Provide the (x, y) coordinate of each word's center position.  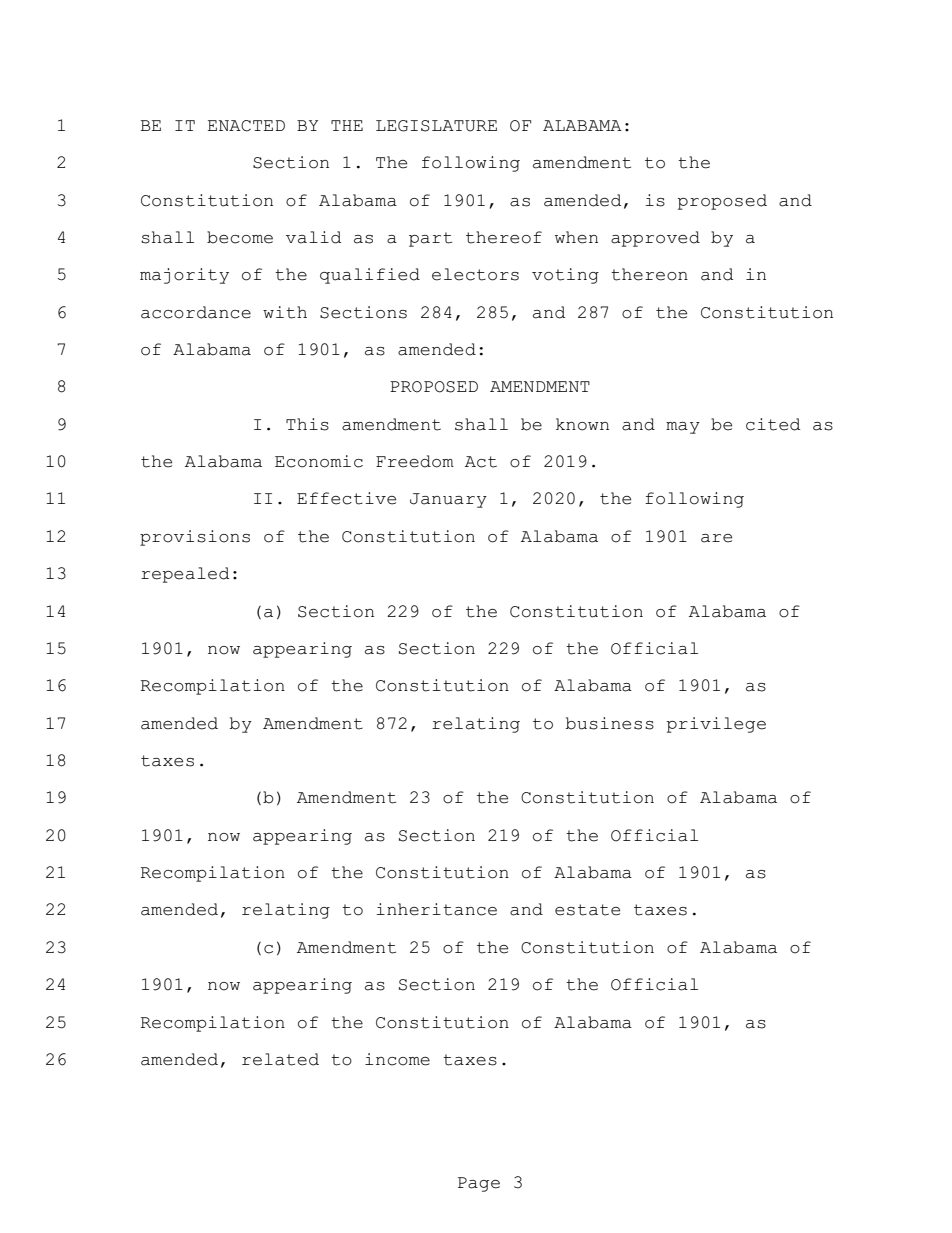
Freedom (415, 461)
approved (655, 239)
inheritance (436, 909)
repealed (185, 575)
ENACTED (246, 126)
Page (479, 1184)
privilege (716, 725)
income (397, 1059)
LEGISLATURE (436, 126)
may (683, 428)
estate (587, 910)
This (307, 424)
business (610, 723)
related (280, 1059)
